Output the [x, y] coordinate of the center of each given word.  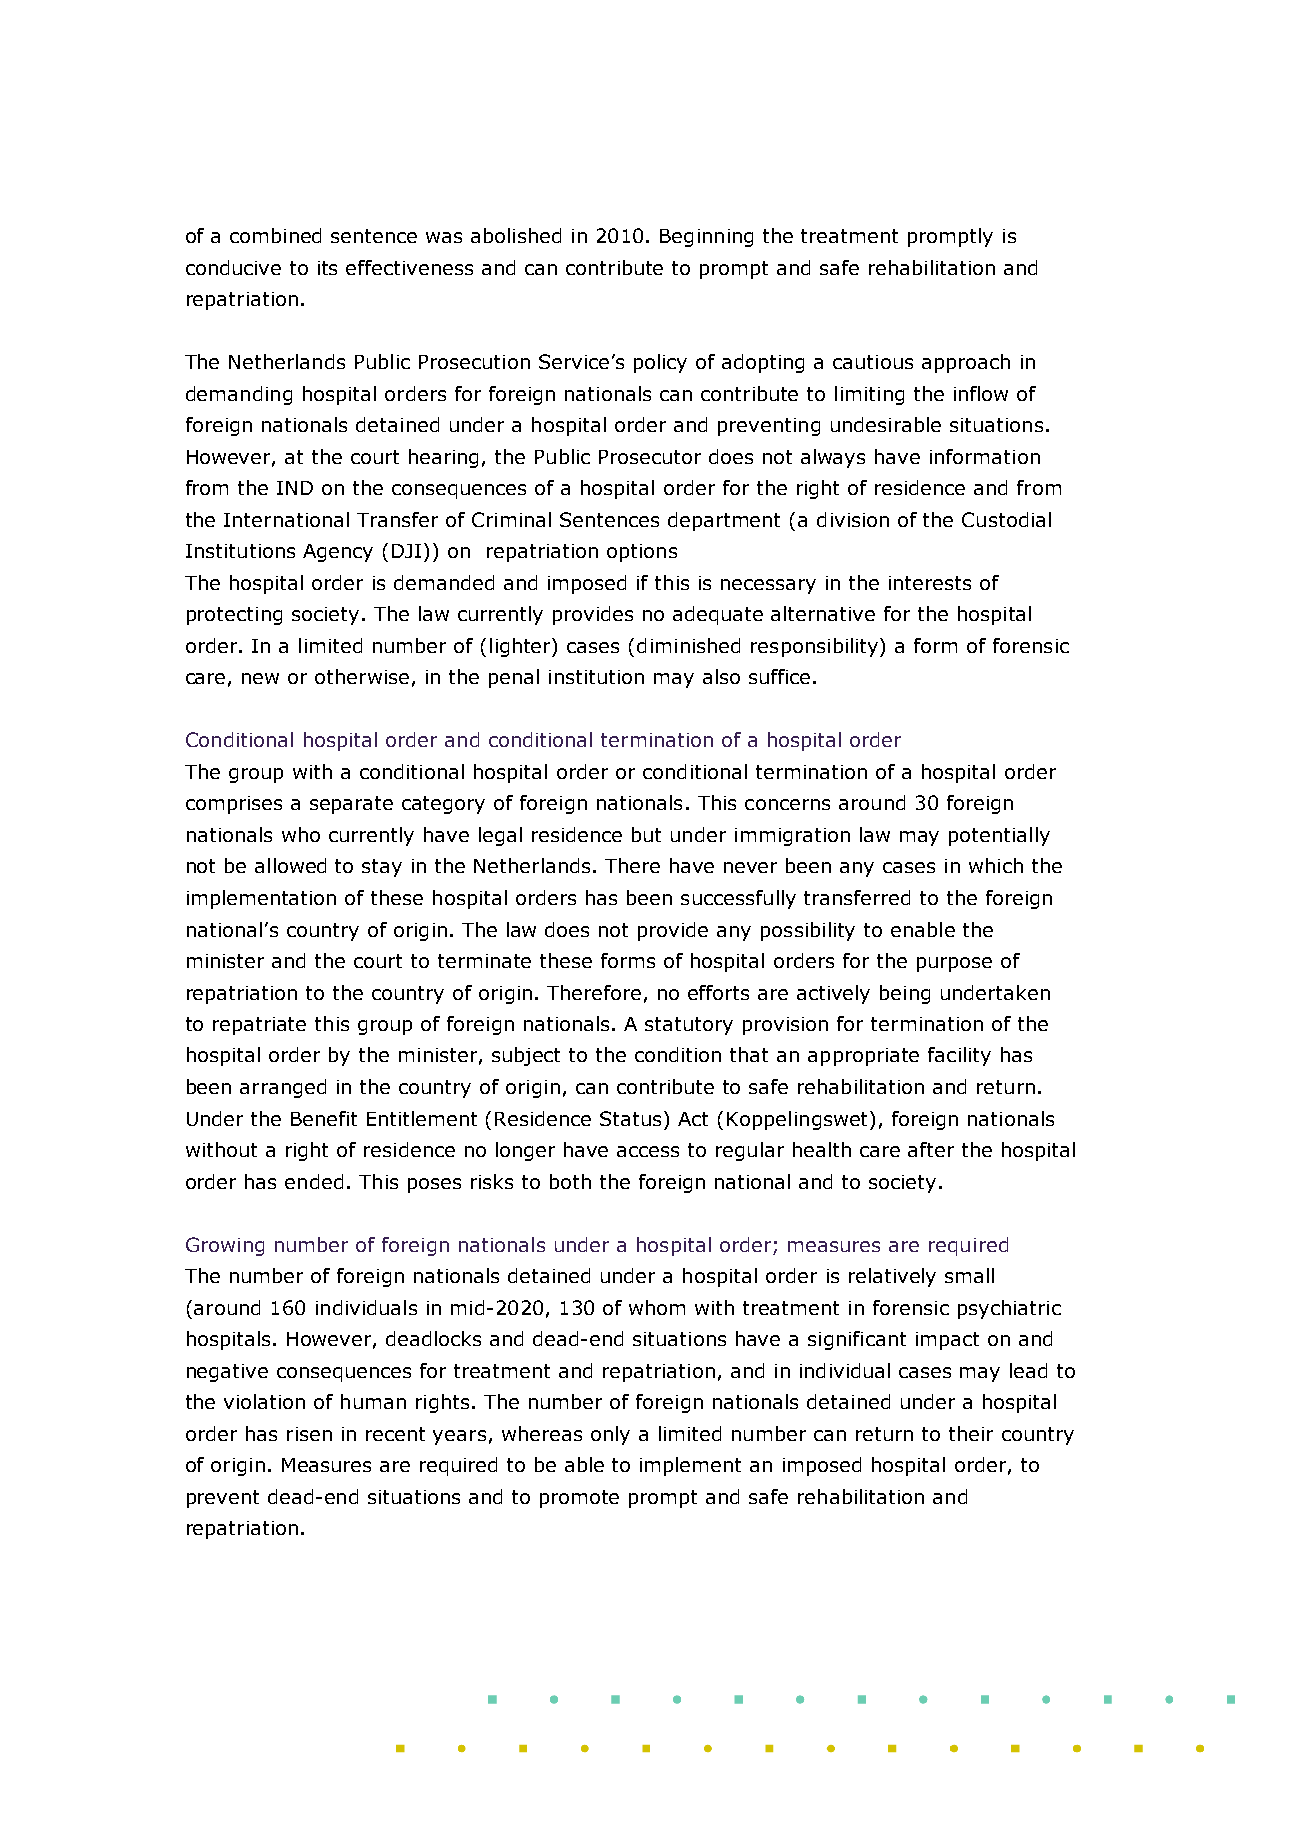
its [327, 268]
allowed [290, 865]
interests [930, 583]
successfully [738, 899]
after [931, 1149]
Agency [338, 553]
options [642, 553]
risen [309, 1434]
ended [314, 1181]
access [648, 1151]
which [996, 865]
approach [966, 363]
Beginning [706, 238]
